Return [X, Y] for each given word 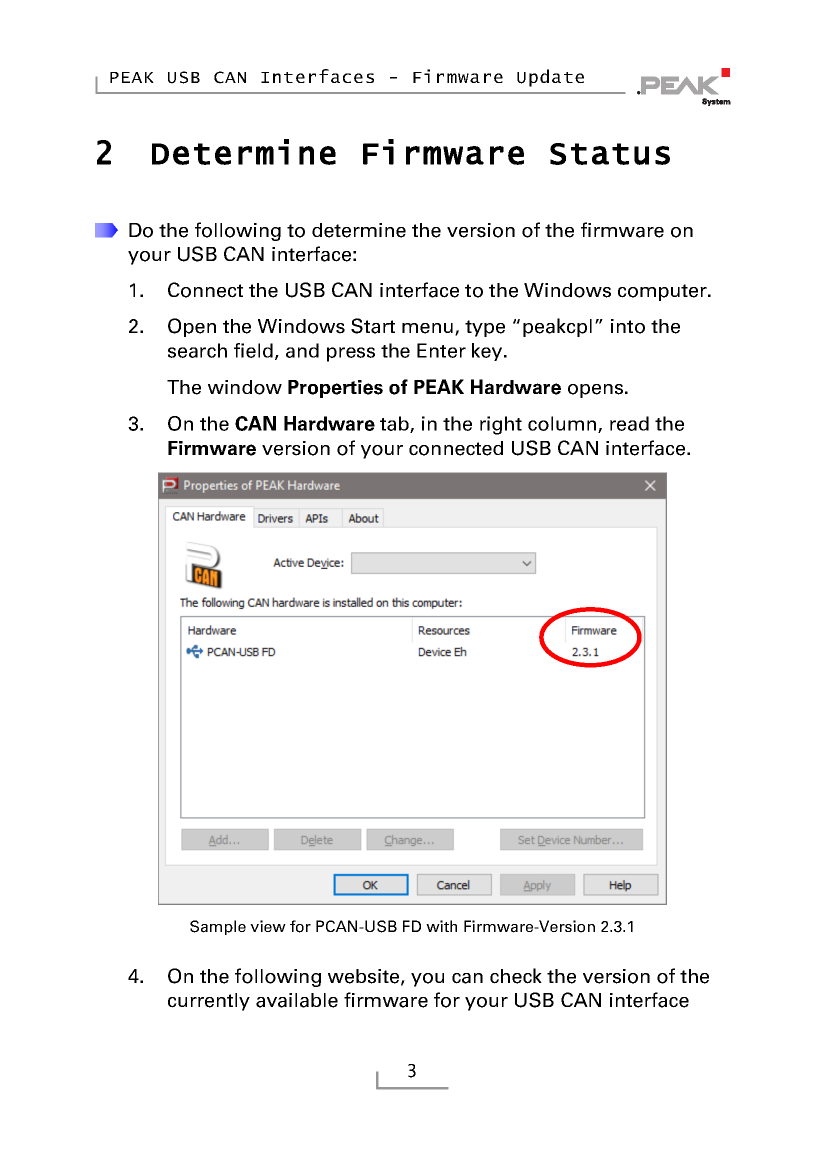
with [441, 926]
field [253, 350]
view [268, 926]
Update [550, 78]
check [516, 976]
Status [610, 154]
